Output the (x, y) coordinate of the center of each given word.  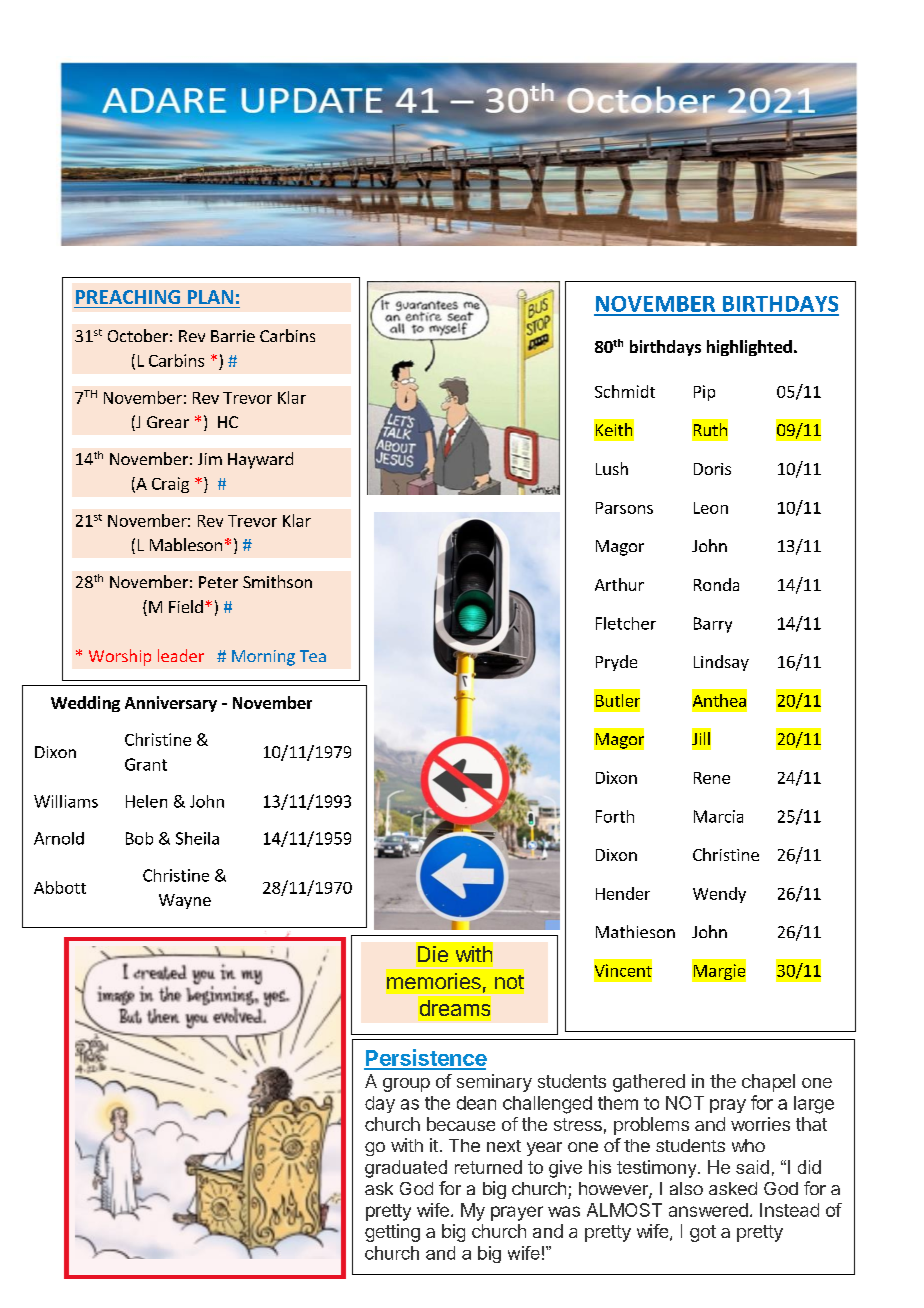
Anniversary (171, 704)
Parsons (624, 508)
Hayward (260, 460)
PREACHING (128, 297)
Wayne (185, 901)
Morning (263, 658)
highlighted (749, 348)
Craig (170, 485)
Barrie (233, 336)
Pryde (616, 663)
